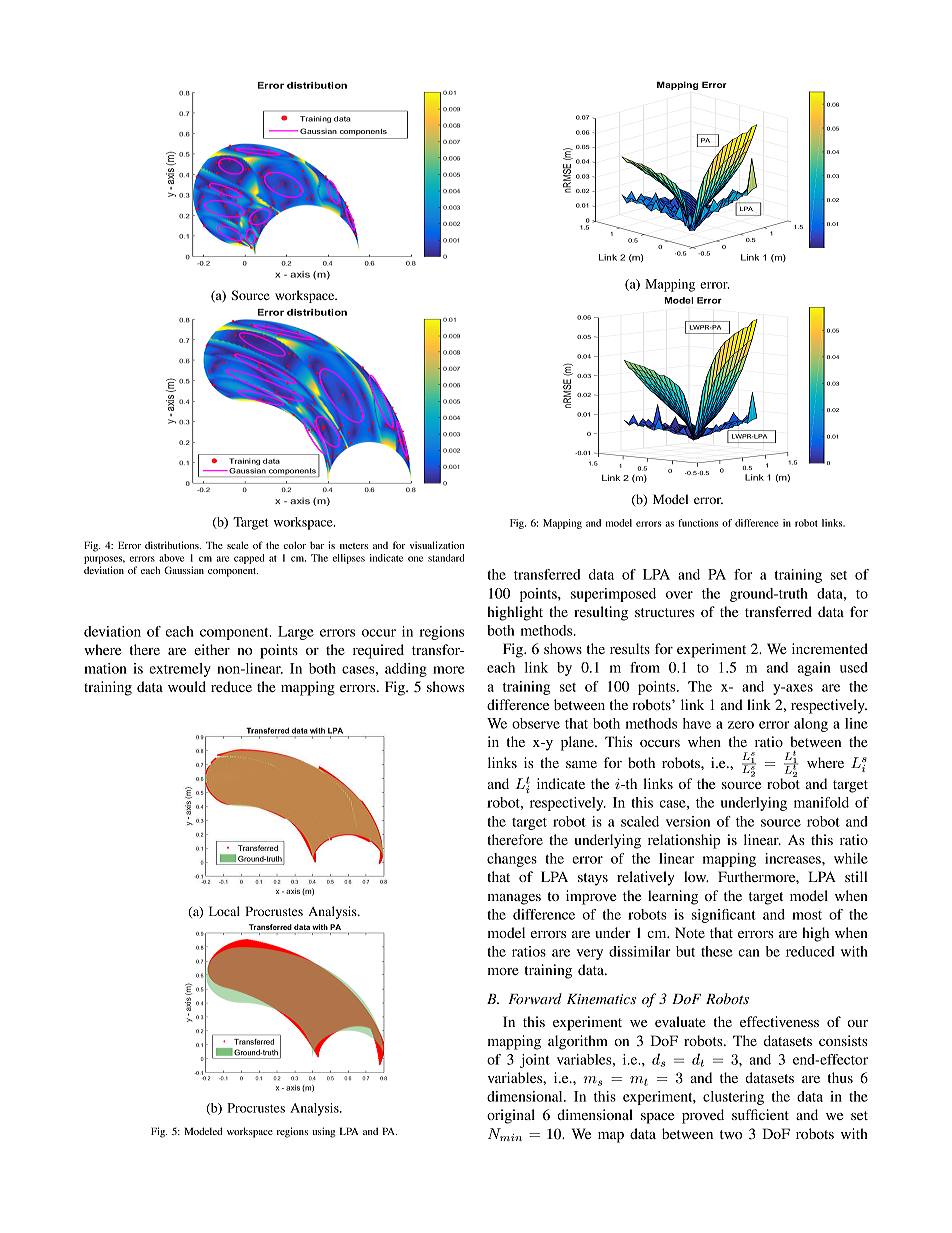 The width and height of the image is (952, 1233). I want to click on very, so click(590, 954).
